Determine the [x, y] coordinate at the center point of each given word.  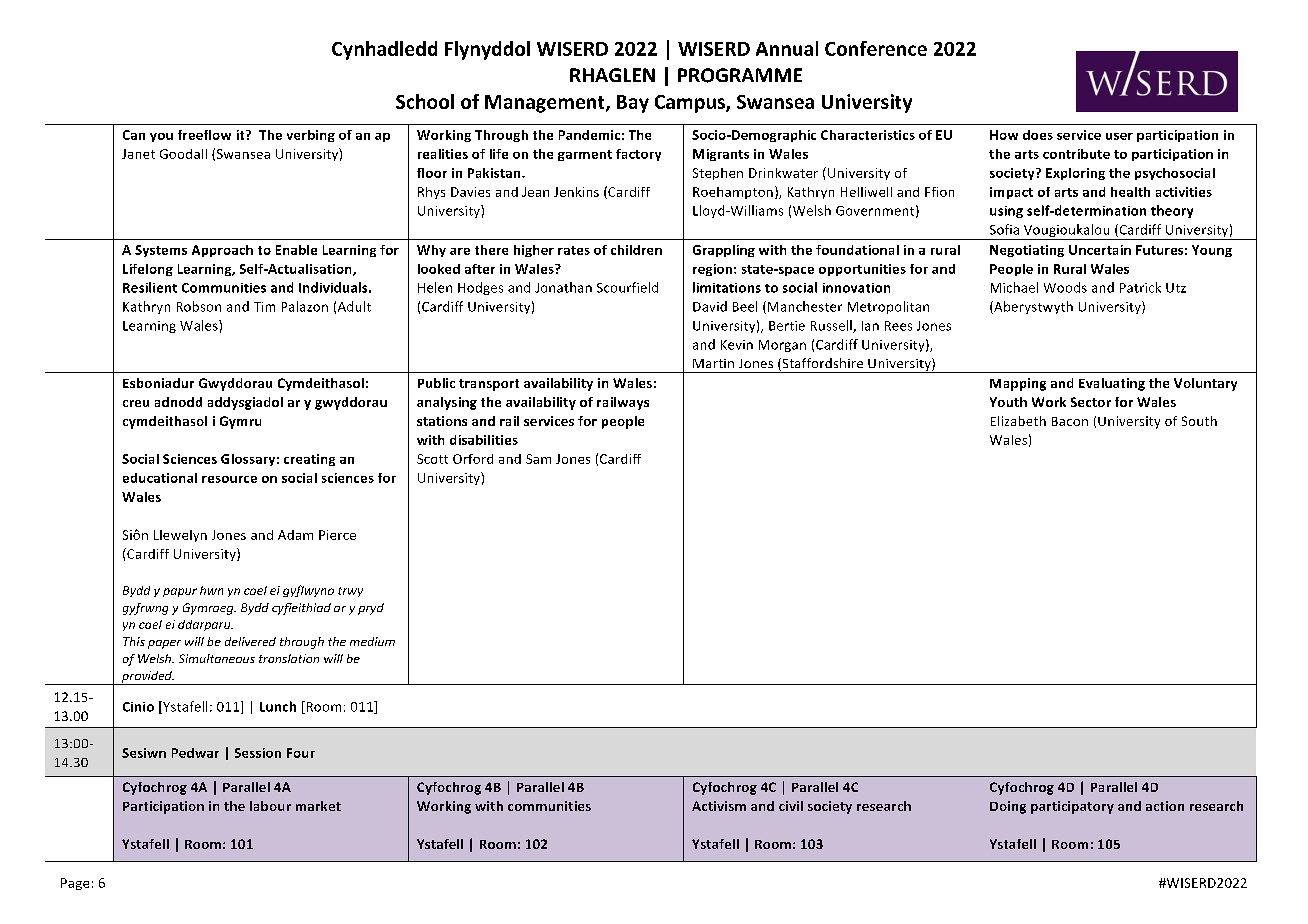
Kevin [737, 345]
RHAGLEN [612, 75]
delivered [250, 641]
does [1038, 135]
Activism [719, 806]
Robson [199, 306]
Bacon [1070, 421]
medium [372, 641]
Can [134, 135]
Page [75, 884]
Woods [1065, 287]
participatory [1072, 807]
